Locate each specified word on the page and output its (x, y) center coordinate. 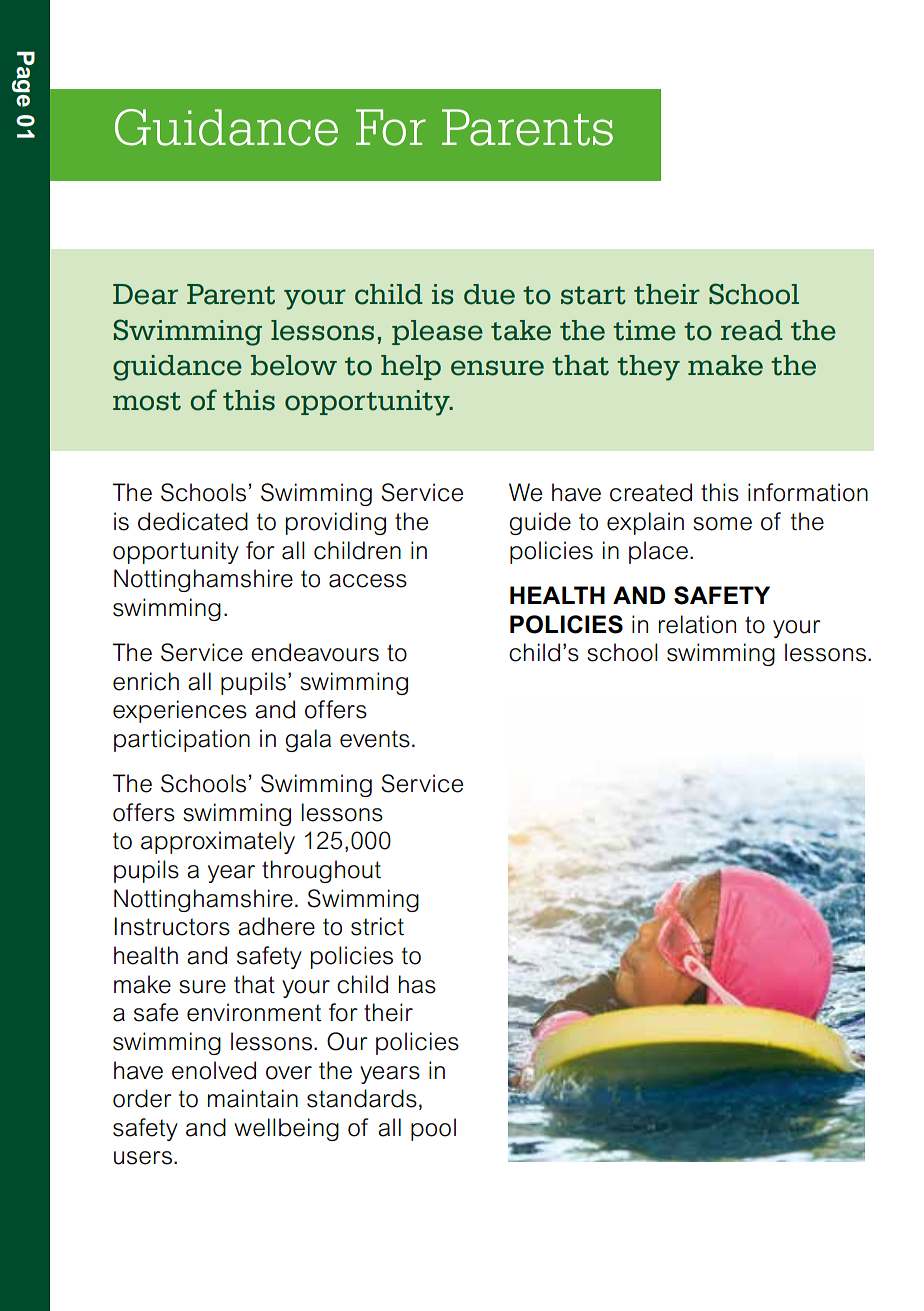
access (368, 581)
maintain (253, 1098)
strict (377, 926)
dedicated (193, 521)
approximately (218, 842)
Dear (145, 294)
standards (362, 1098)
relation (697, 624)
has (417, 984)
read (752, 330)
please (437, 332)
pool (433, 1129)
